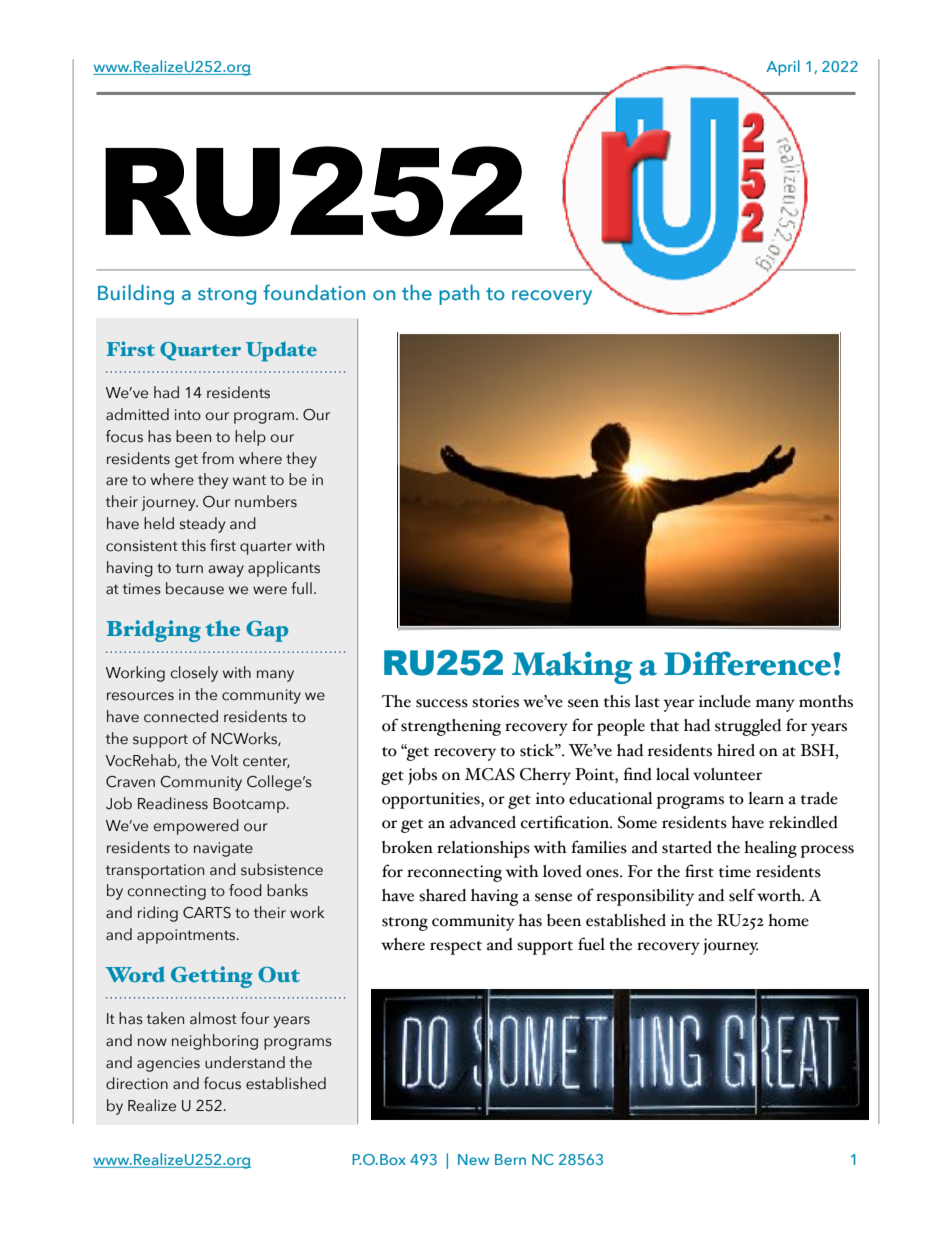 Image resolution: width=952 pixels, height=1233 pixels. Describe the element at coordinates (510, 1159) in the page. I see `Bern` at that location.
